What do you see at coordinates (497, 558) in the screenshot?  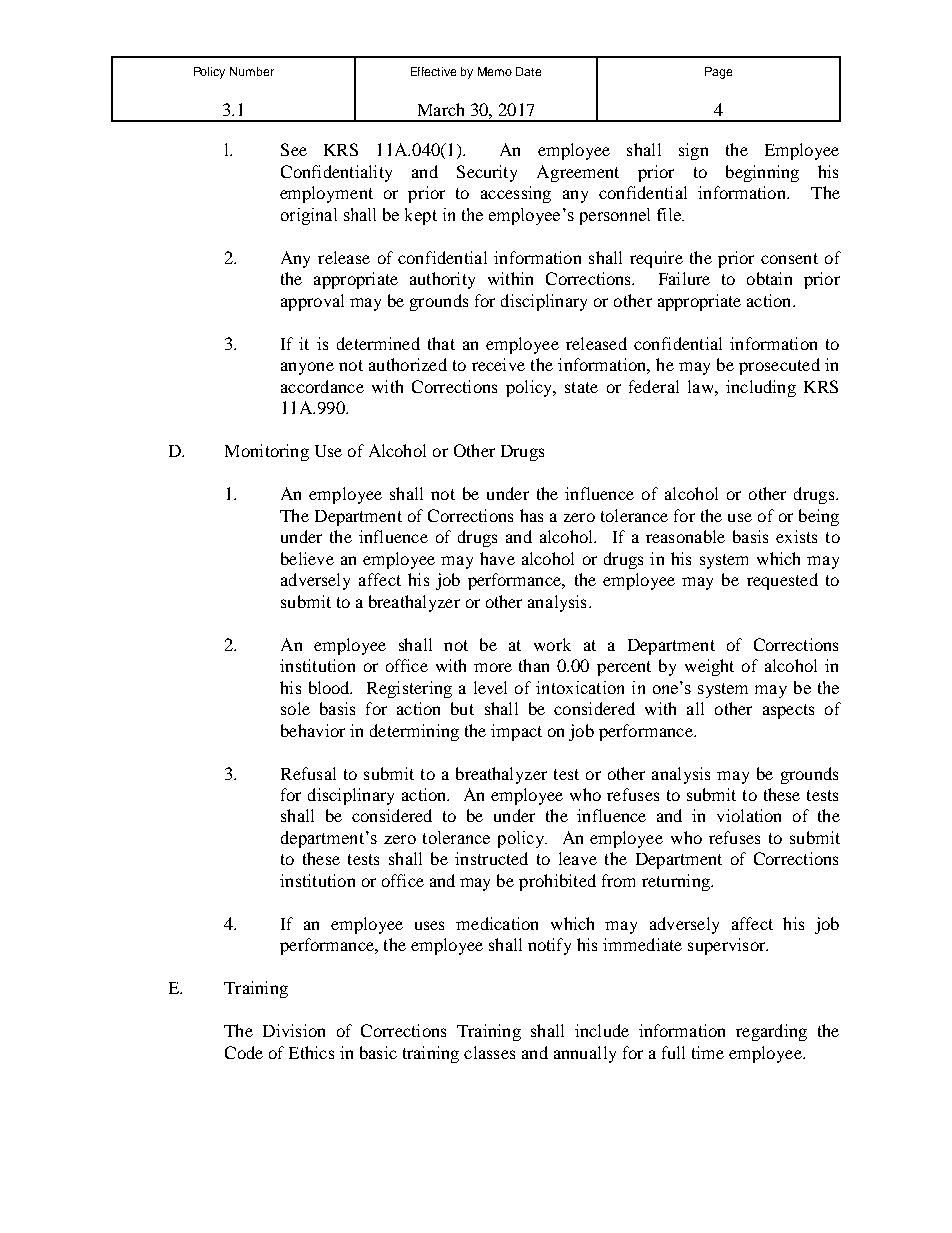 I see `have` at bounding box center [497, 558].
